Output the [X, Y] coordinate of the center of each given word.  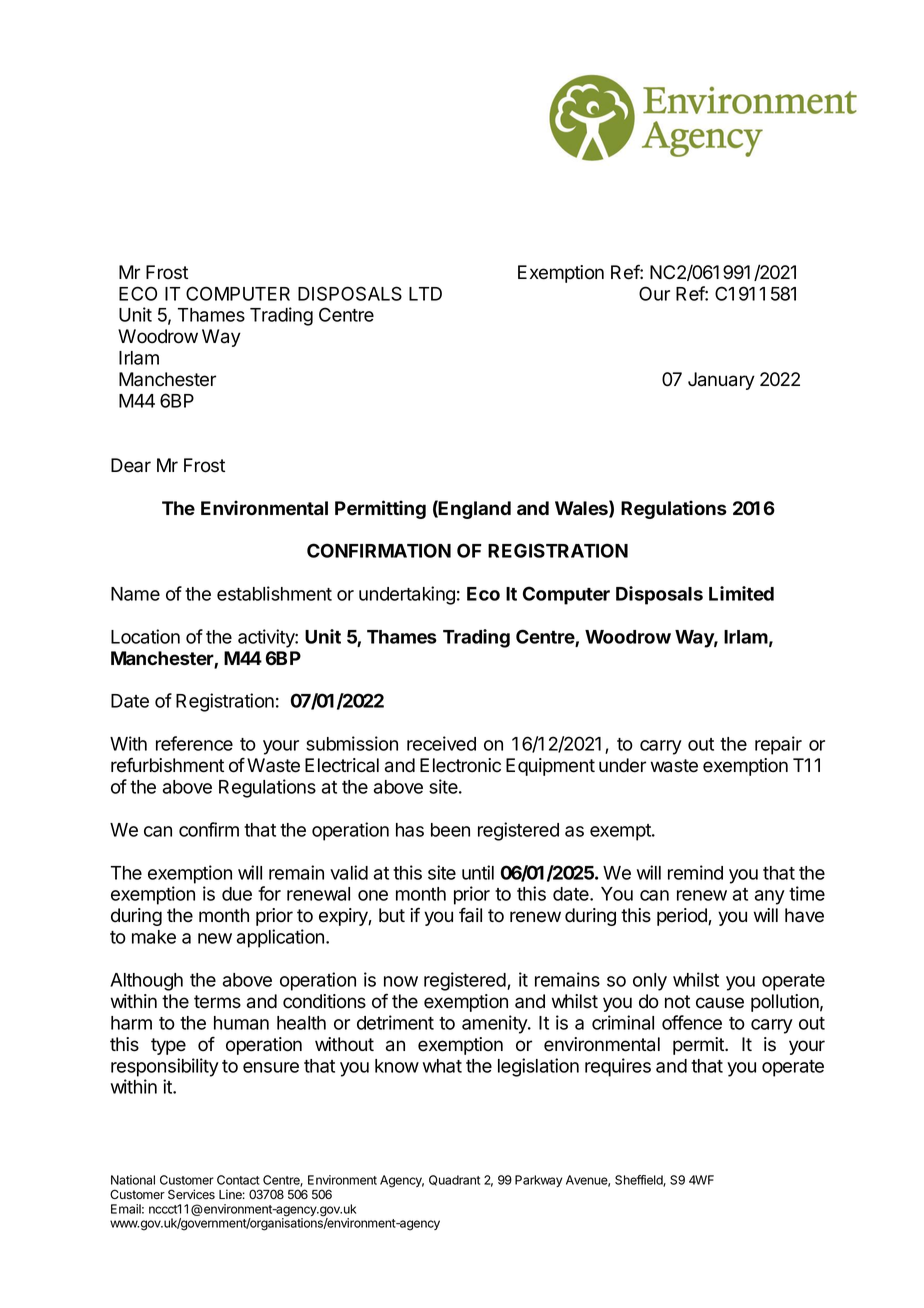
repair [778, 745]
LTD [425, 294]
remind [695, 872]
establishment [274, 593]
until [478, 872]
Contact [238, 1180]
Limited [741, 593]
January [721, 381]
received [441, 743]
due [237, 894]
